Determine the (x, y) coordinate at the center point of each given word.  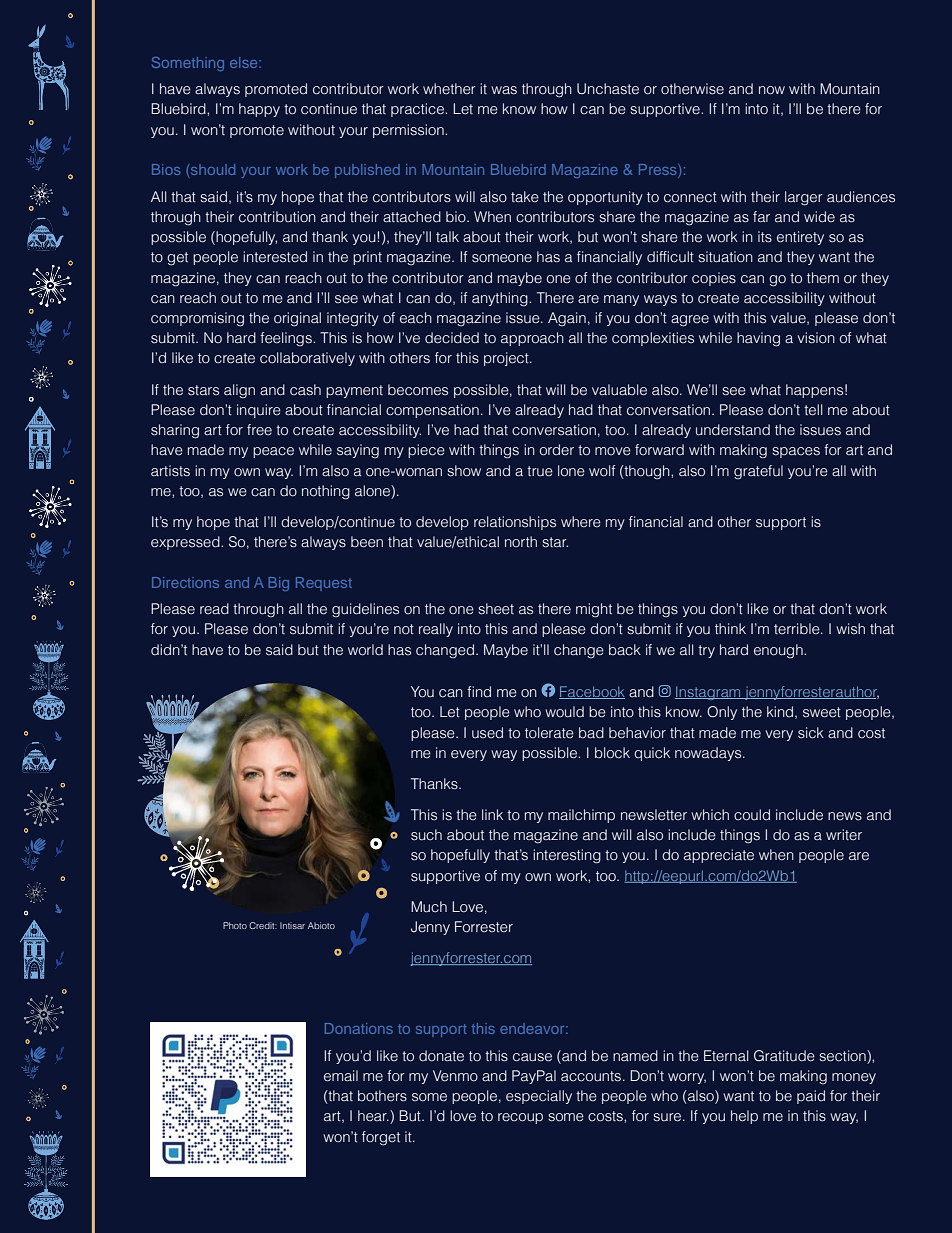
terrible (798, 629)
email (341, 1076)
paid (811, 1097)
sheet (496, 609)
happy (259, 110)
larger (804, 198)
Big (278, 584)
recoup (520, 1118)
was (504, 90)
